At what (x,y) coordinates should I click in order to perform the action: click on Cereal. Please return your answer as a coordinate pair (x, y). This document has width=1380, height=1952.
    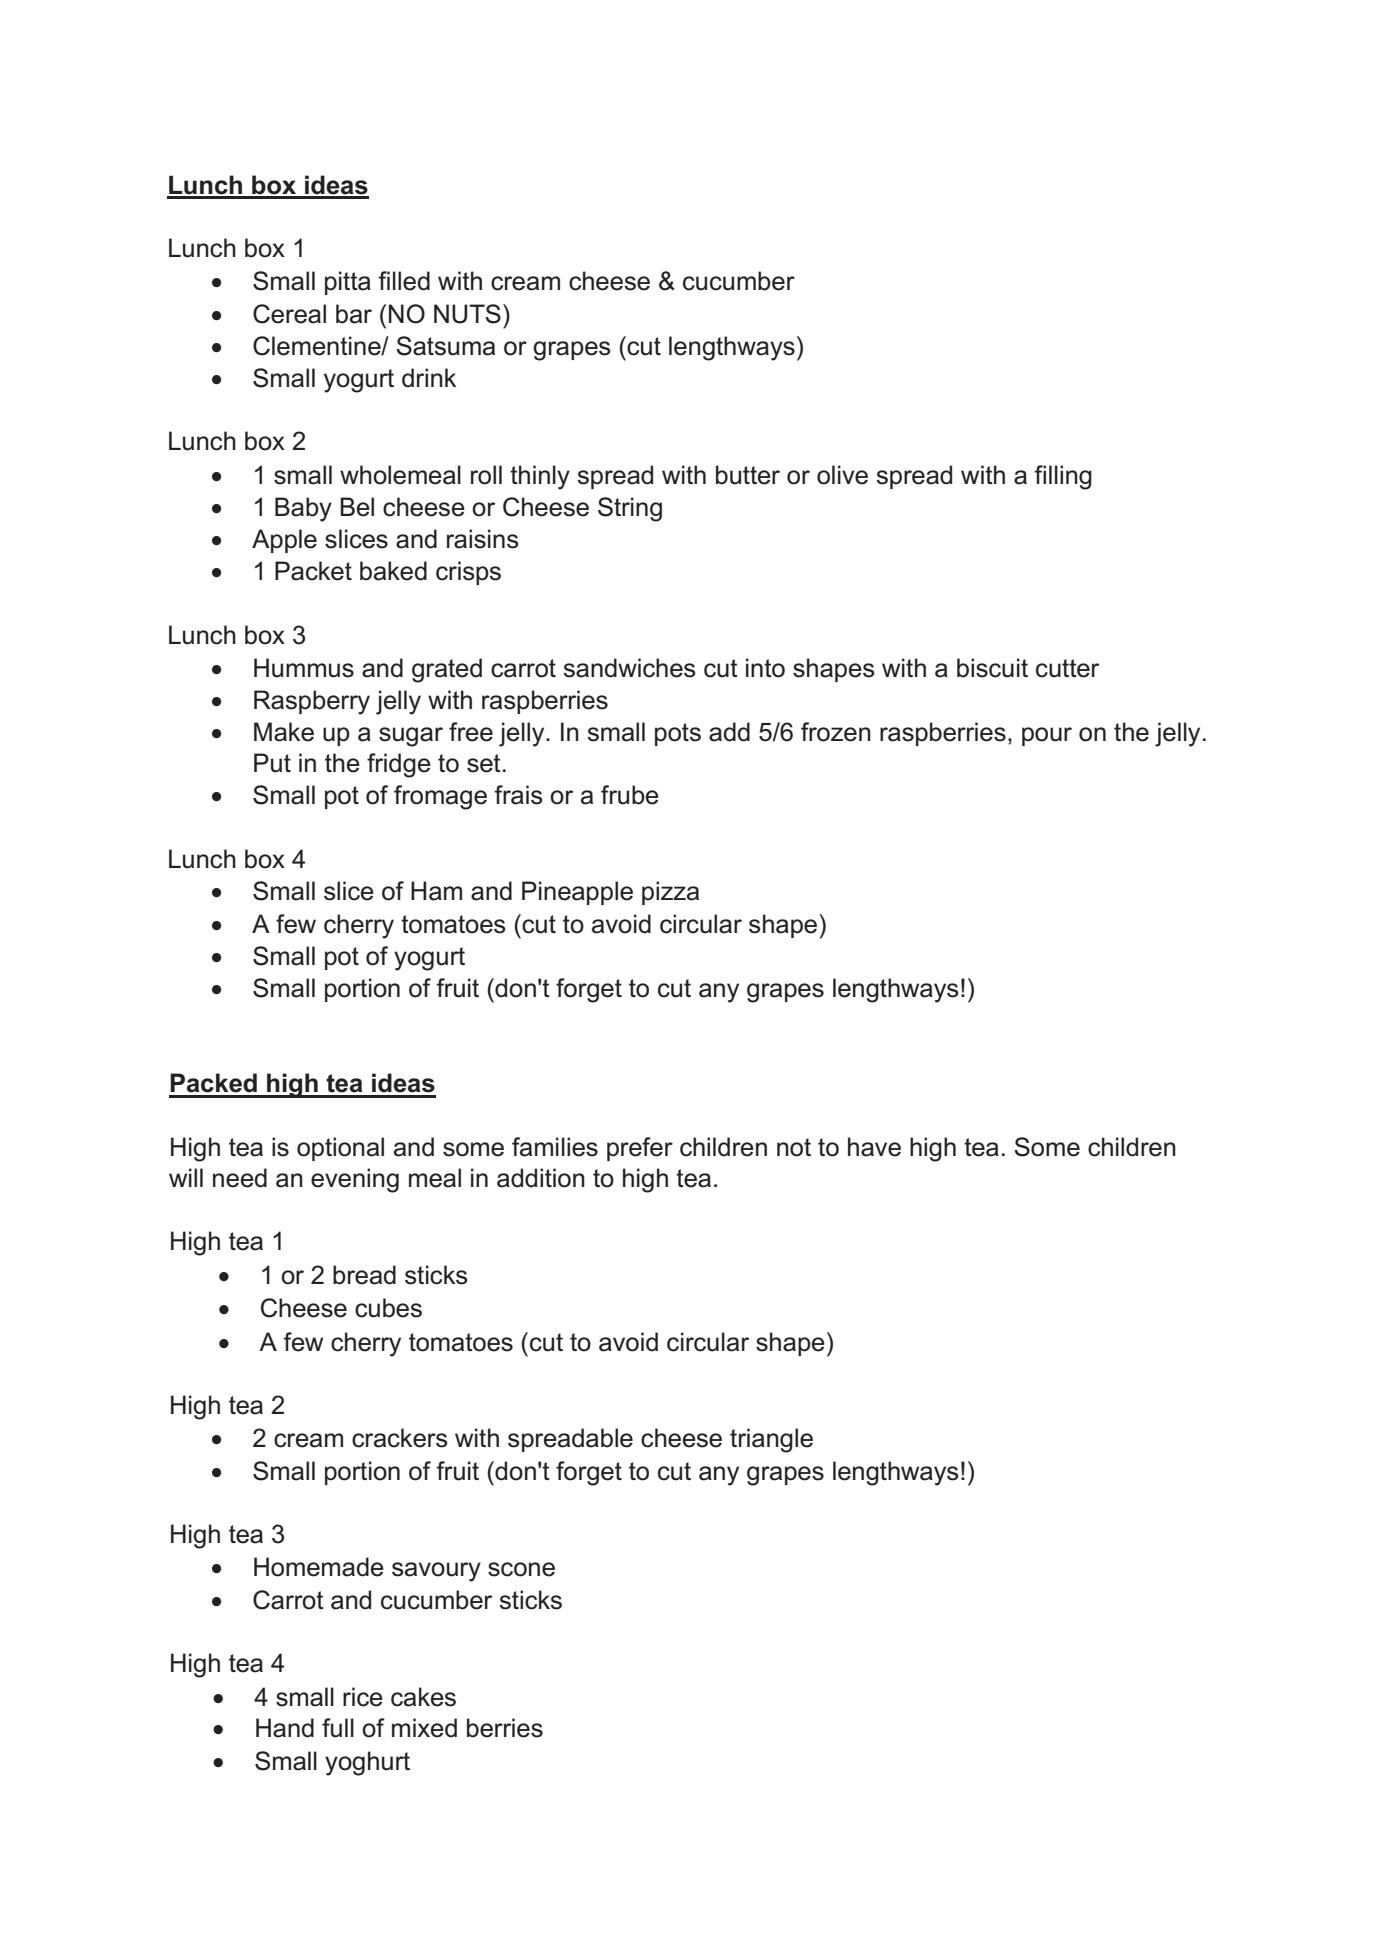
    Looking at the image, I should click on (289, 314).
